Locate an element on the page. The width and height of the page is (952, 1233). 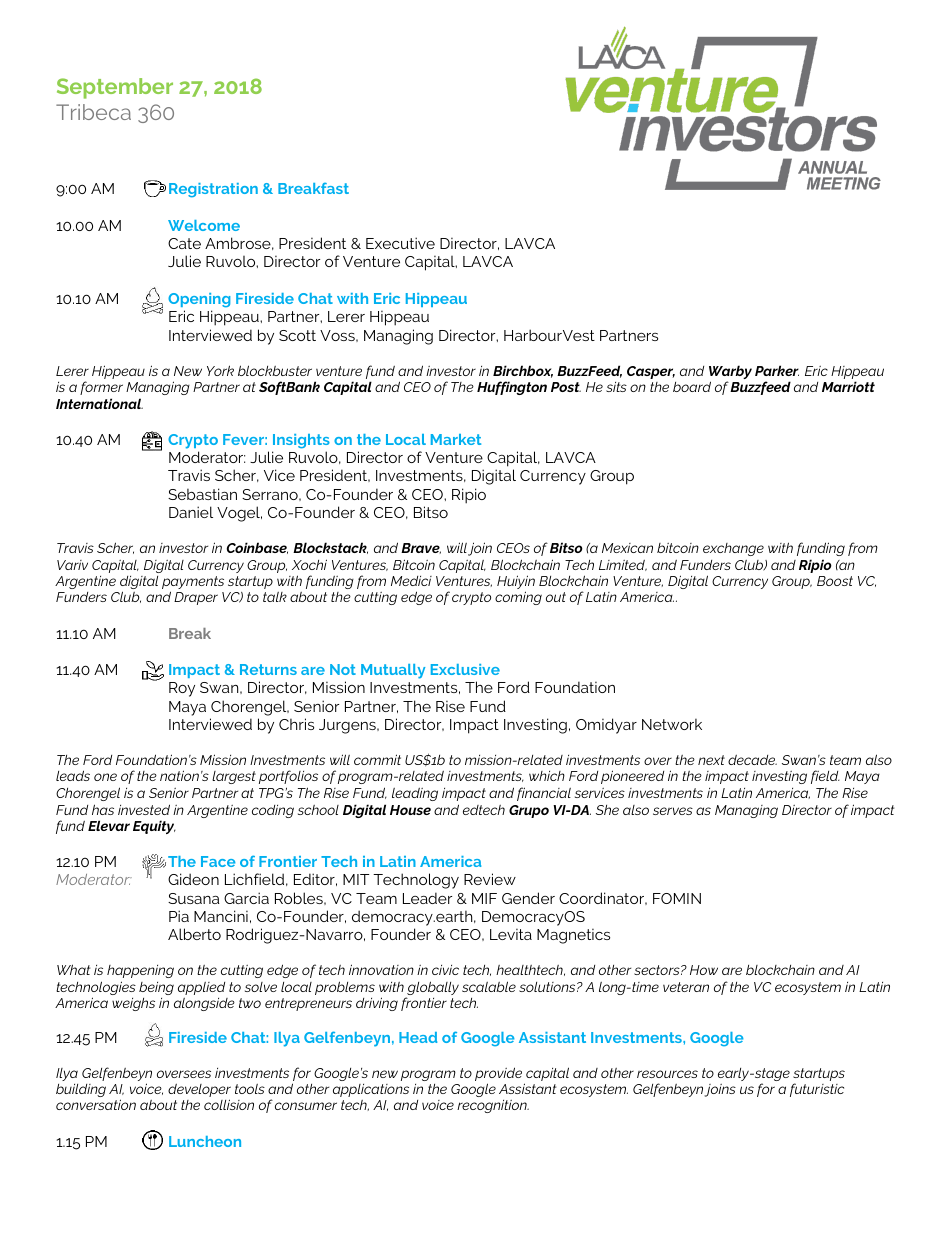
decade is located at coordinates (752, 760).
